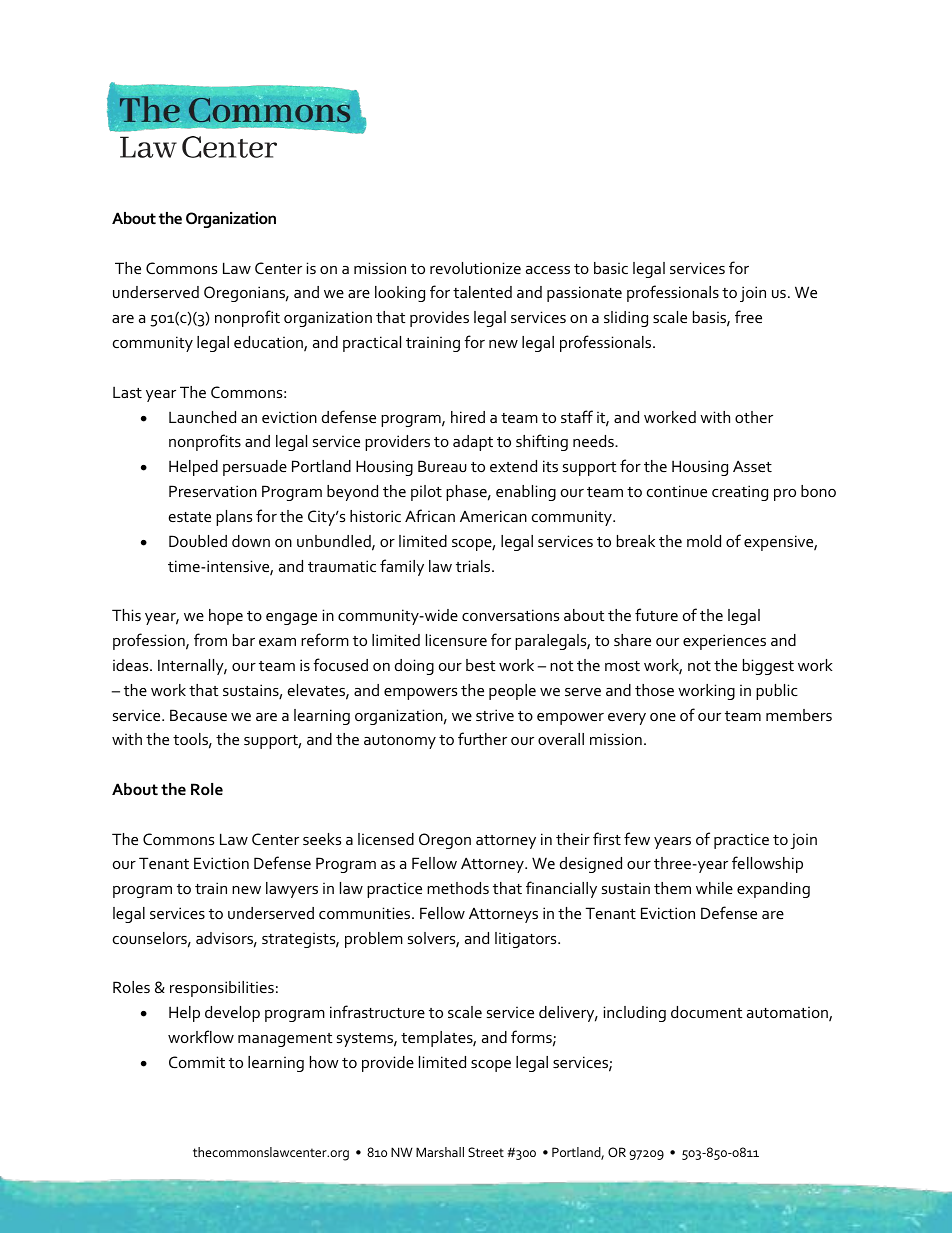 The width and height of the page is (952, 1233). Describe the element at coordinates (495, 715) in the page. I see `strive` at that location.
